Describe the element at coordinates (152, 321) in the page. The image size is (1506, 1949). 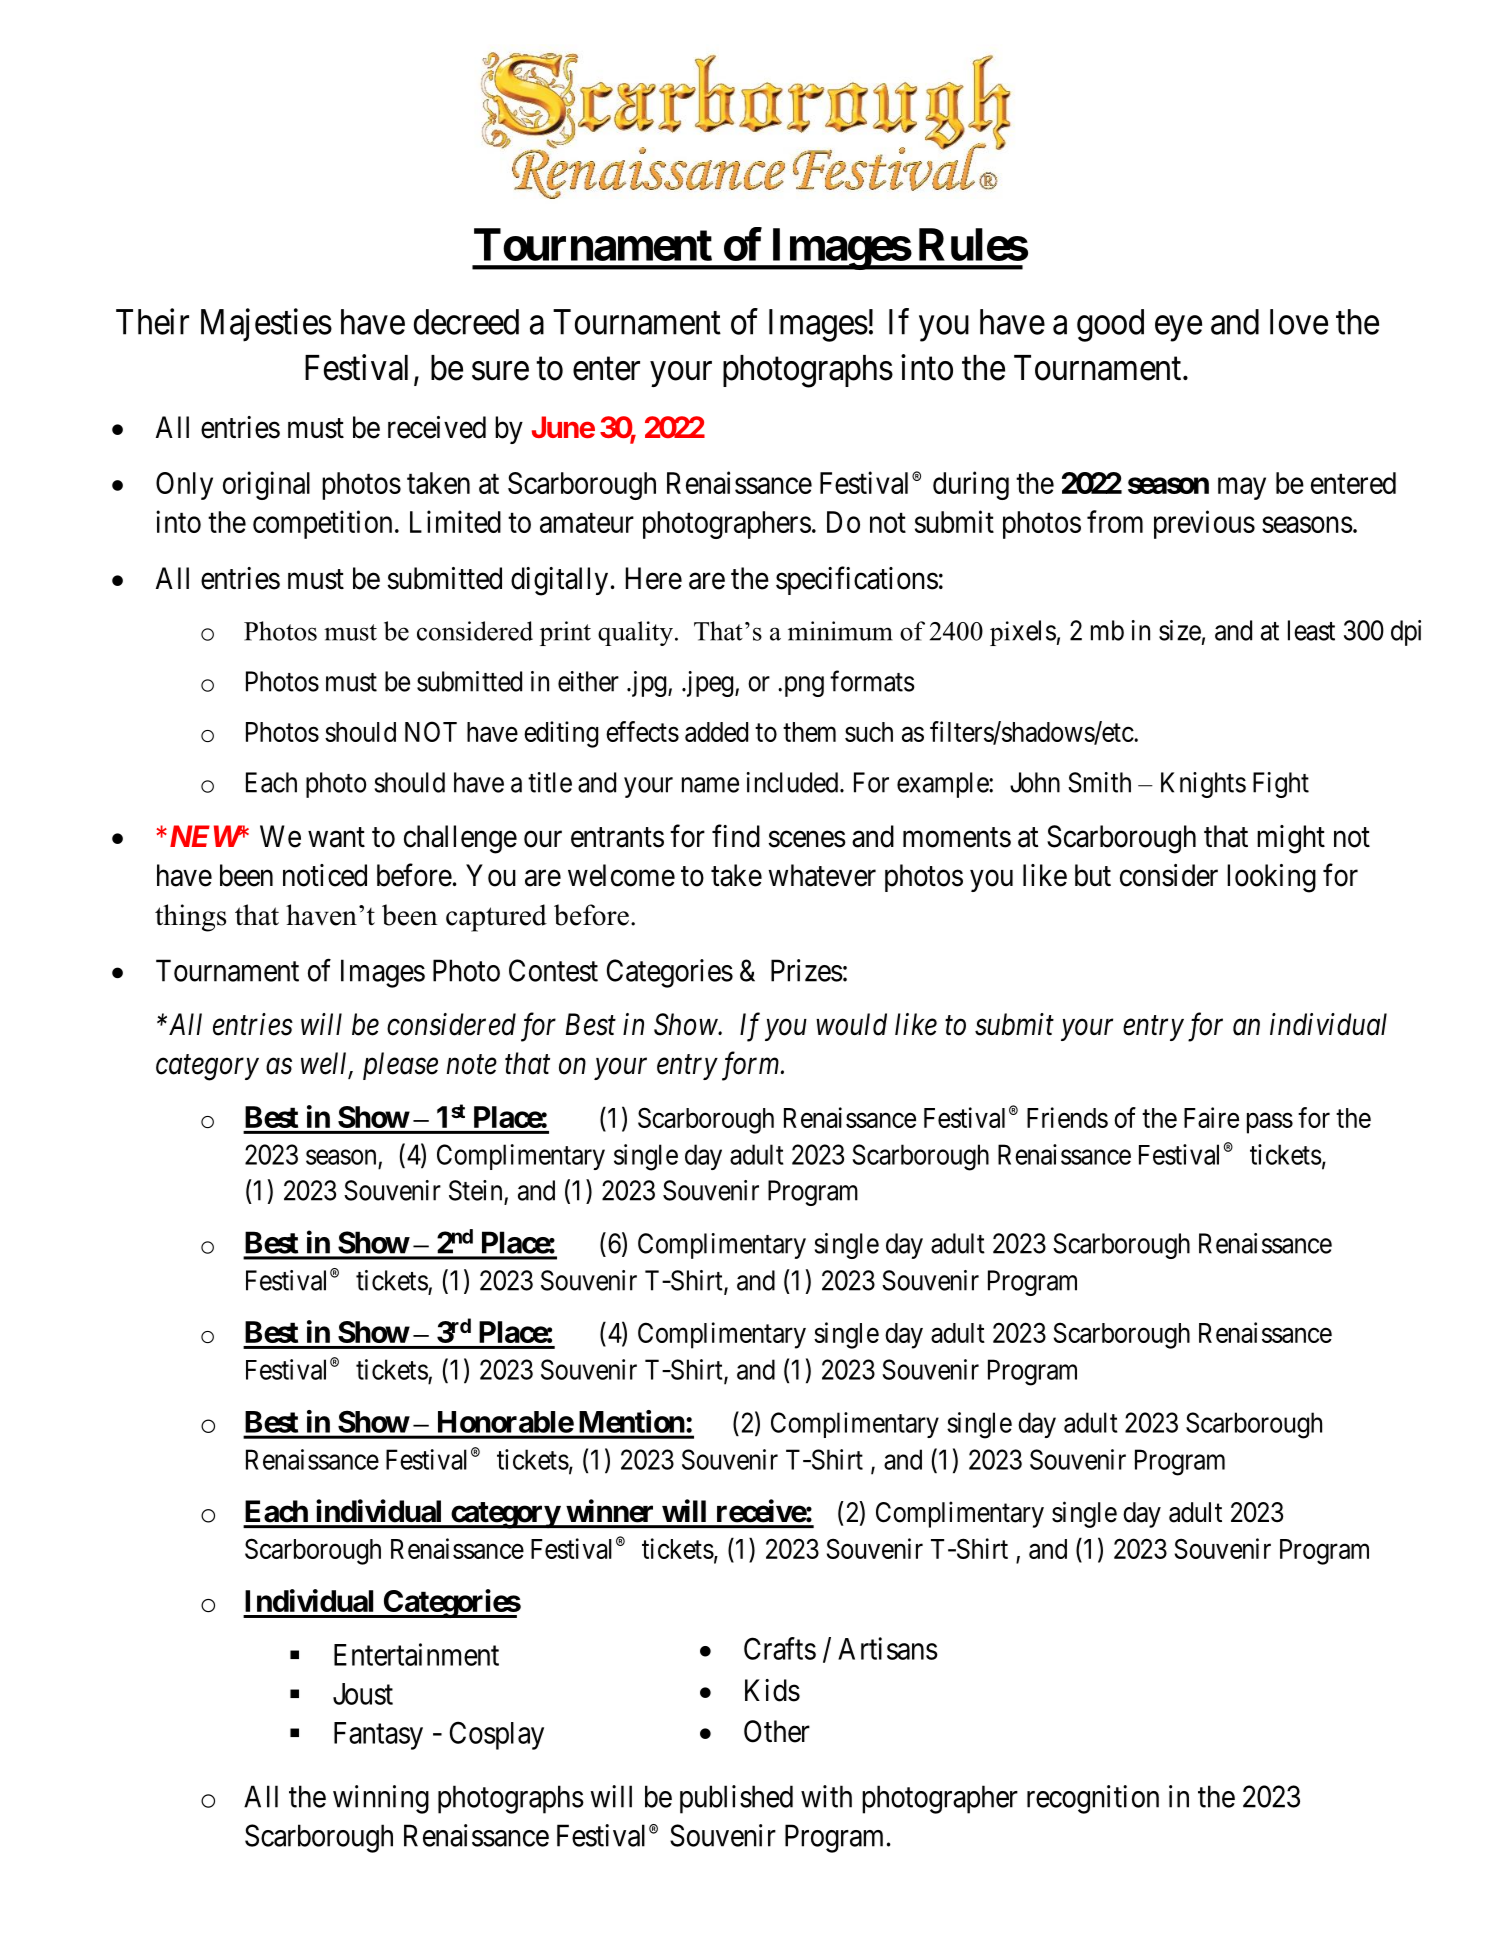
I see `Their` at that location.
